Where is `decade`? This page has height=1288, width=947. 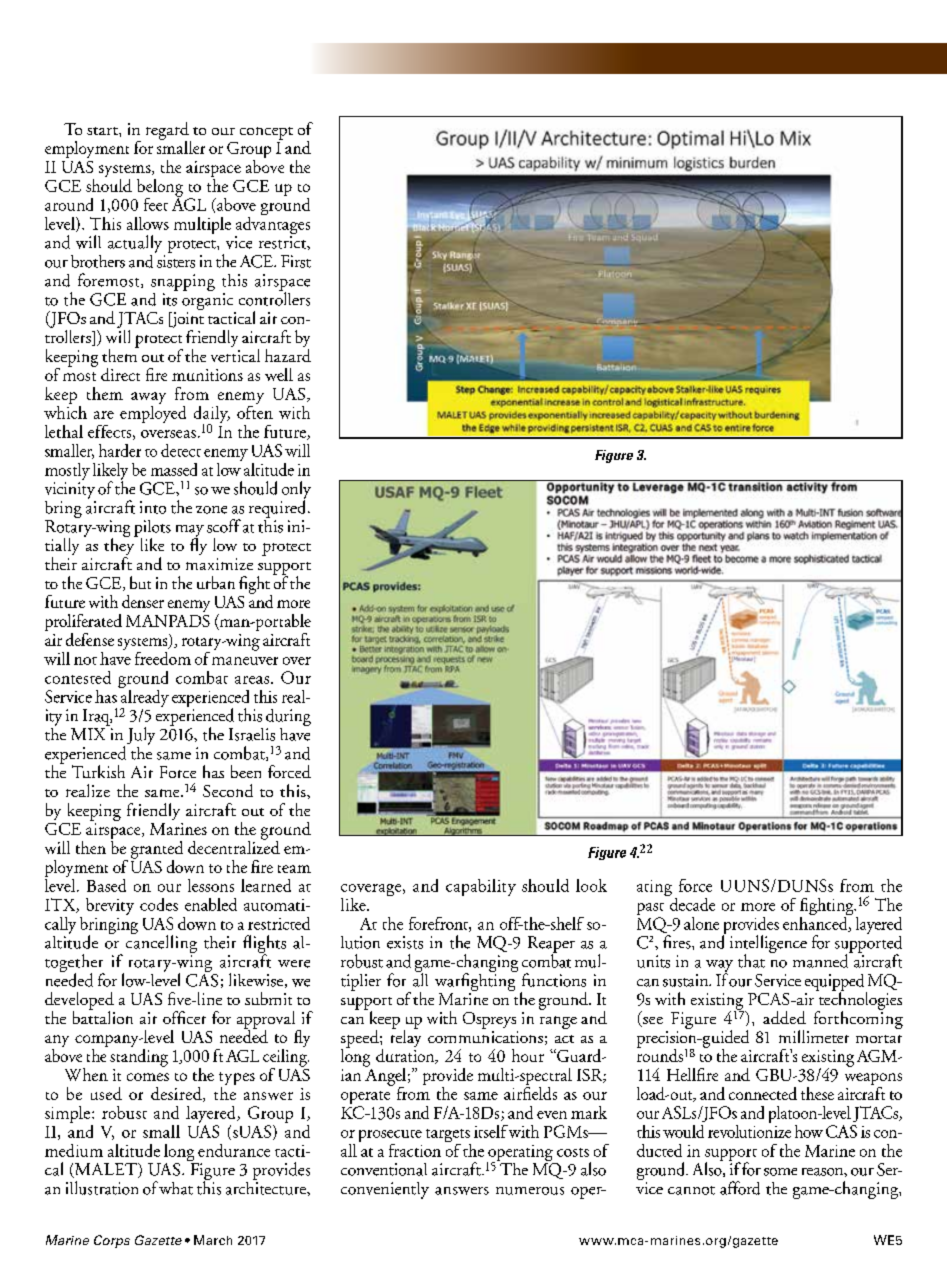 decade is located at coordinates (691, 903).
